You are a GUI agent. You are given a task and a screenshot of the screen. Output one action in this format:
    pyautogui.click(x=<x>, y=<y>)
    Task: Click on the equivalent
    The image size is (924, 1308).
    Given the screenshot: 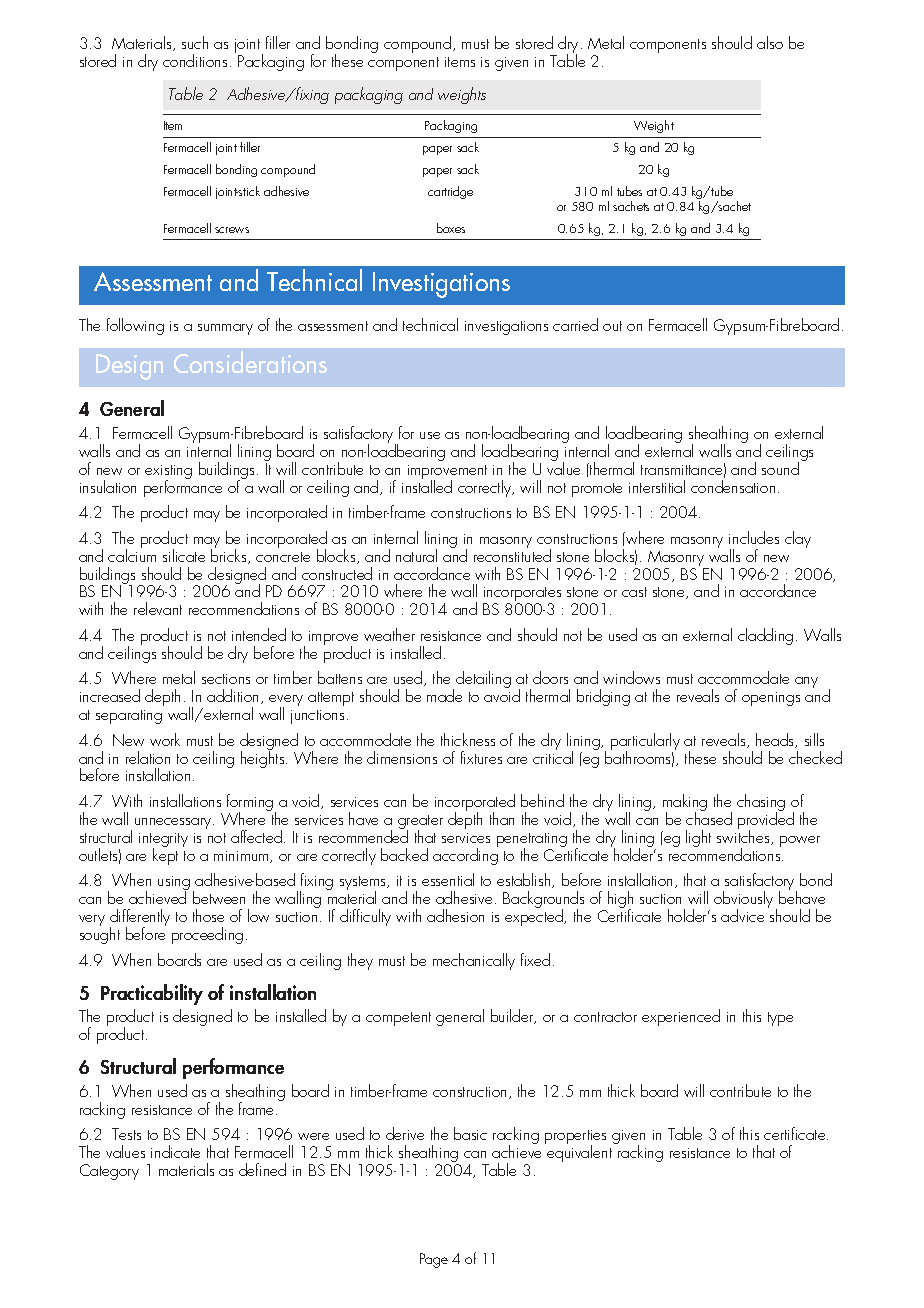 What is the action you would take?
    pyautogui.click(x=581, y=1152)
